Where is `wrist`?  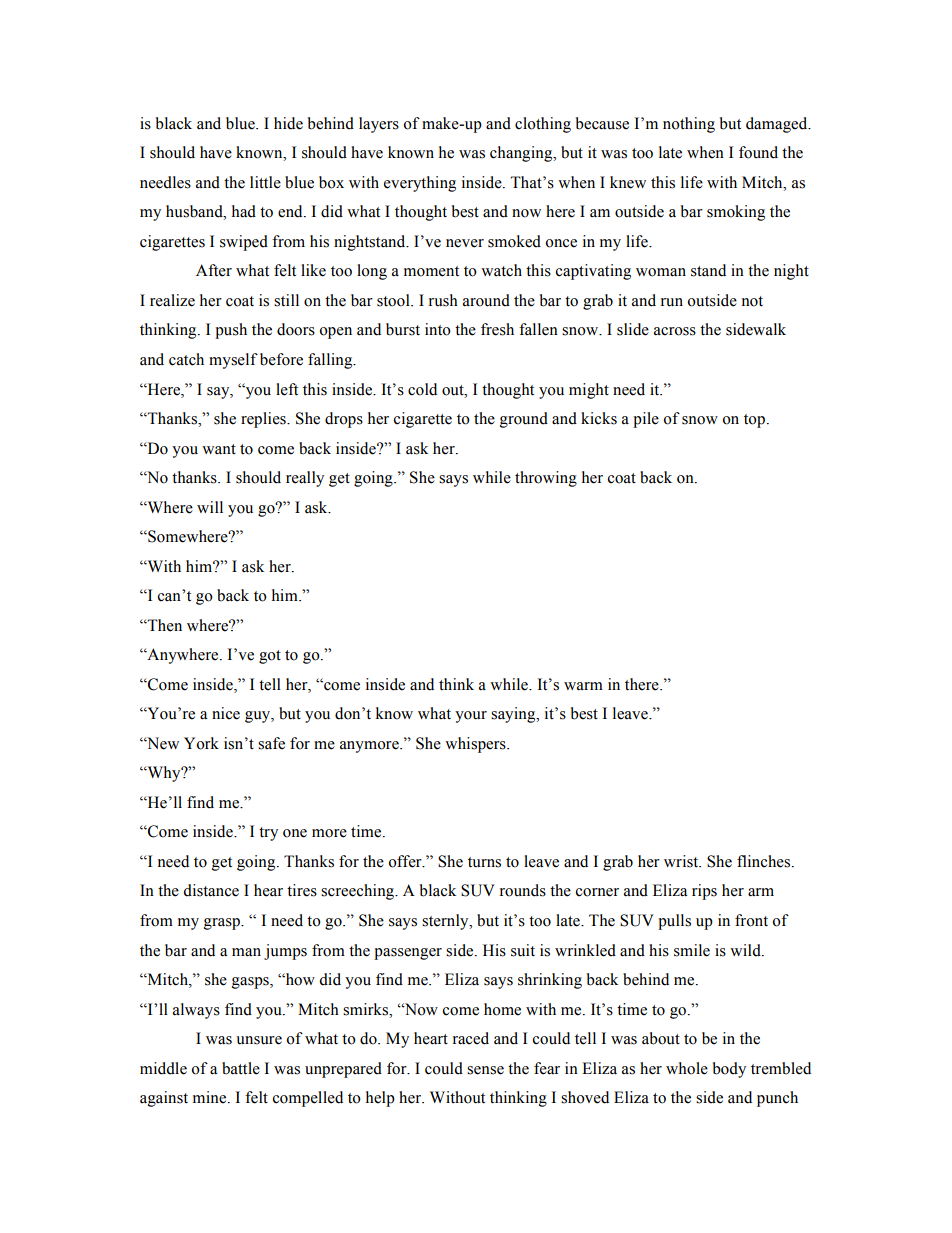
wrist is located at coordinates (682, 861).
